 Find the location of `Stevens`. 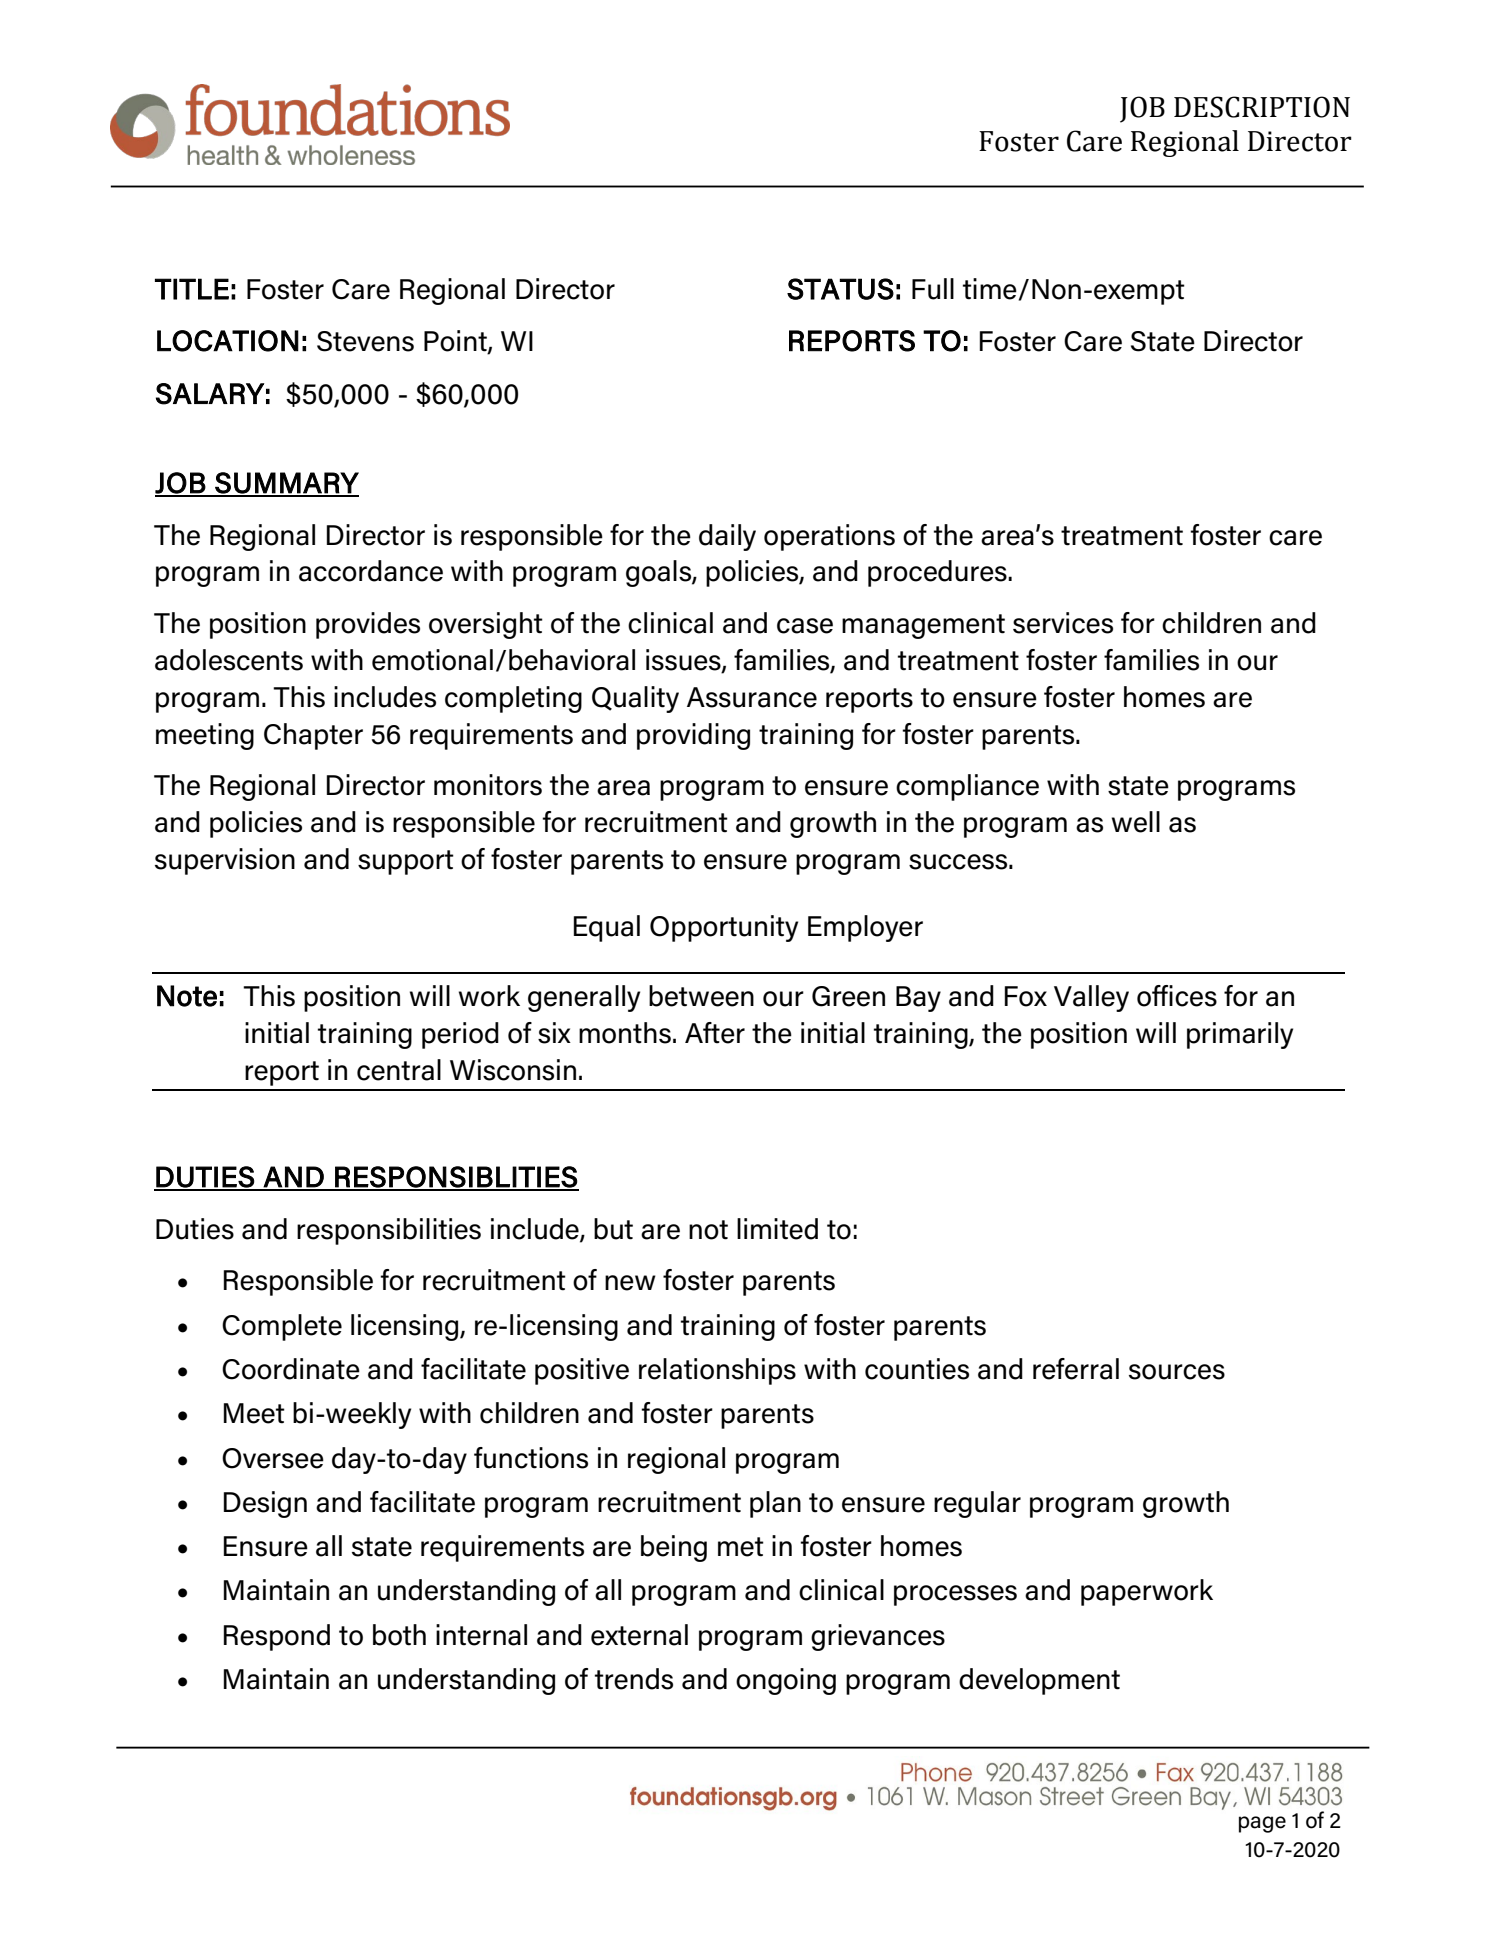

Stevens is located at coordinates (365, 341).
